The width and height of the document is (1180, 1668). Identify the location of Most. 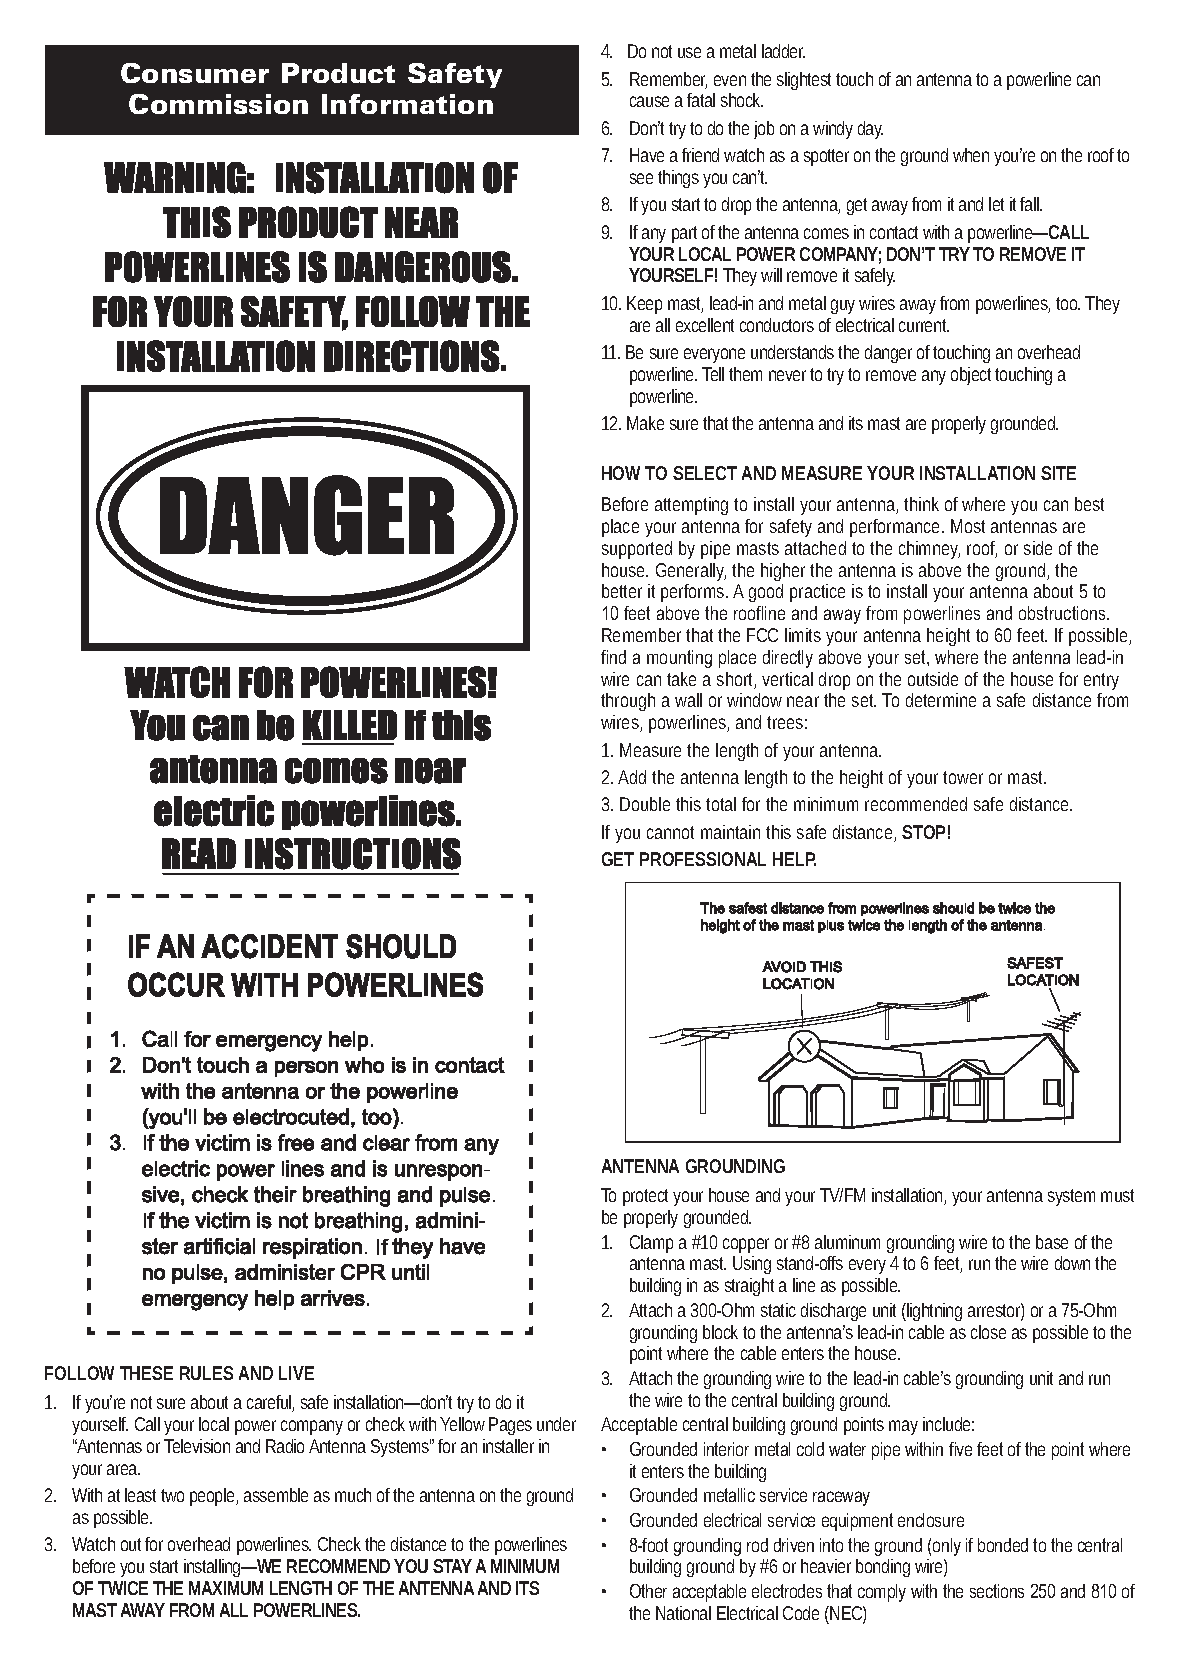
(968, 526).
